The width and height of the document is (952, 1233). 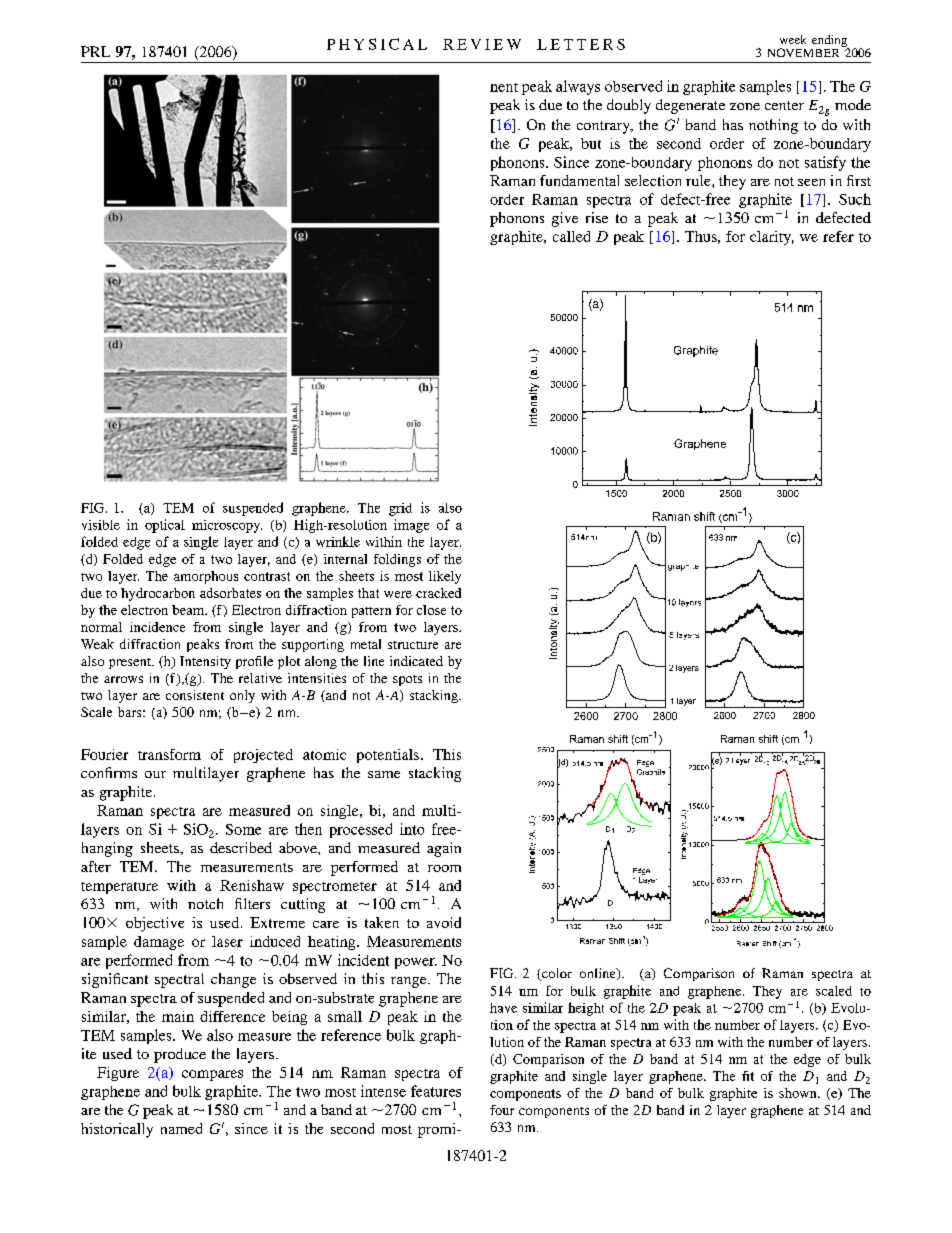 I want to click on shown, so click(x=799, y=1093).
